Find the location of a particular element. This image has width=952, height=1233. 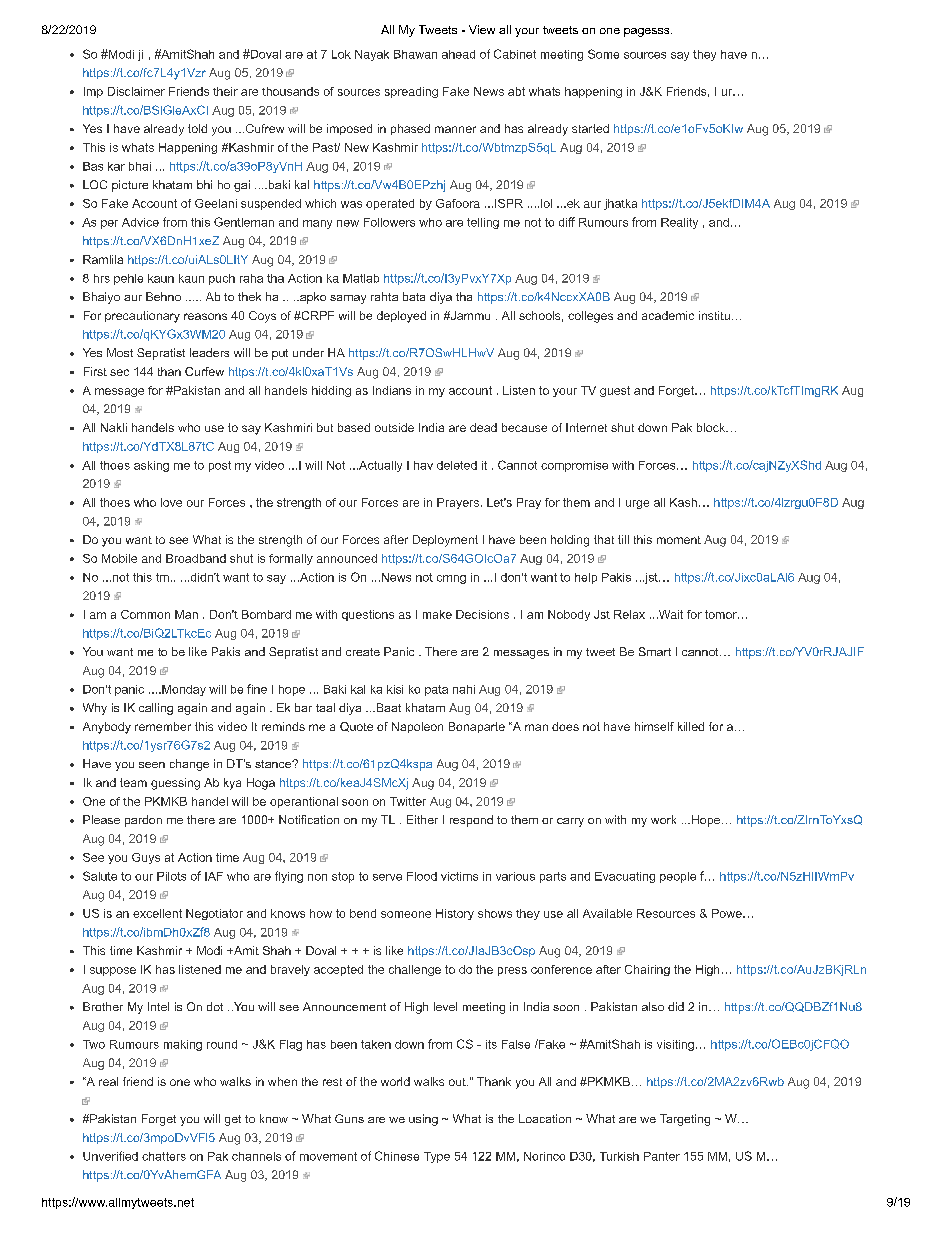

himself is located at coordinates (654, 726).
